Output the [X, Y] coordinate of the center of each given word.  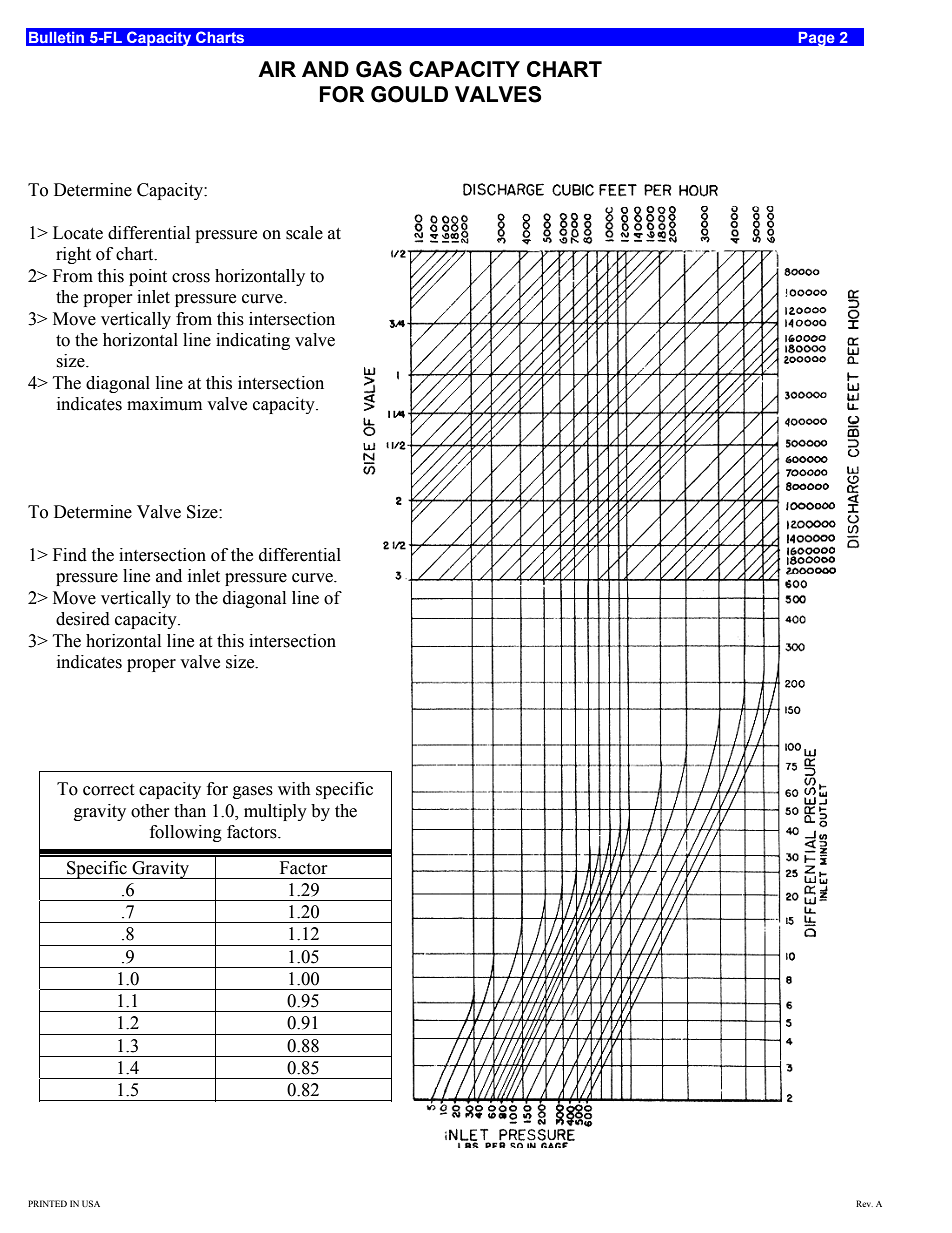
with [294, 789]
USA [91, 1203]
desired [83, 619]
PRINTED [47, 1203]
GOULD [409, 94]
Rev [864, 1203]
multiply [275, 812]
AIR [277, 69]
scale [304, 233]
